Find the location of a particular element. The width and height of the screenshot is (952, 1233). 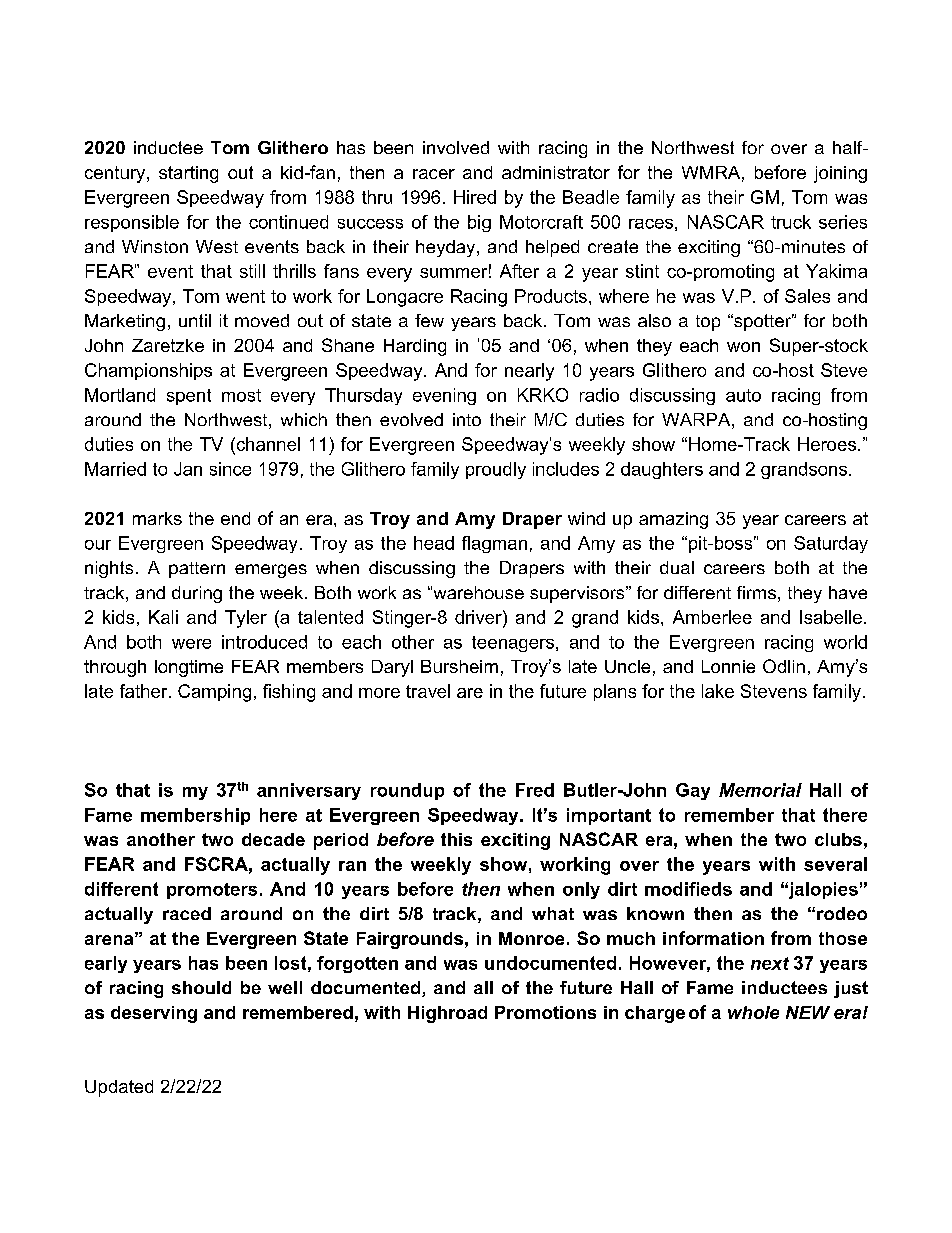

joining is located at coordinates (840, 174).
